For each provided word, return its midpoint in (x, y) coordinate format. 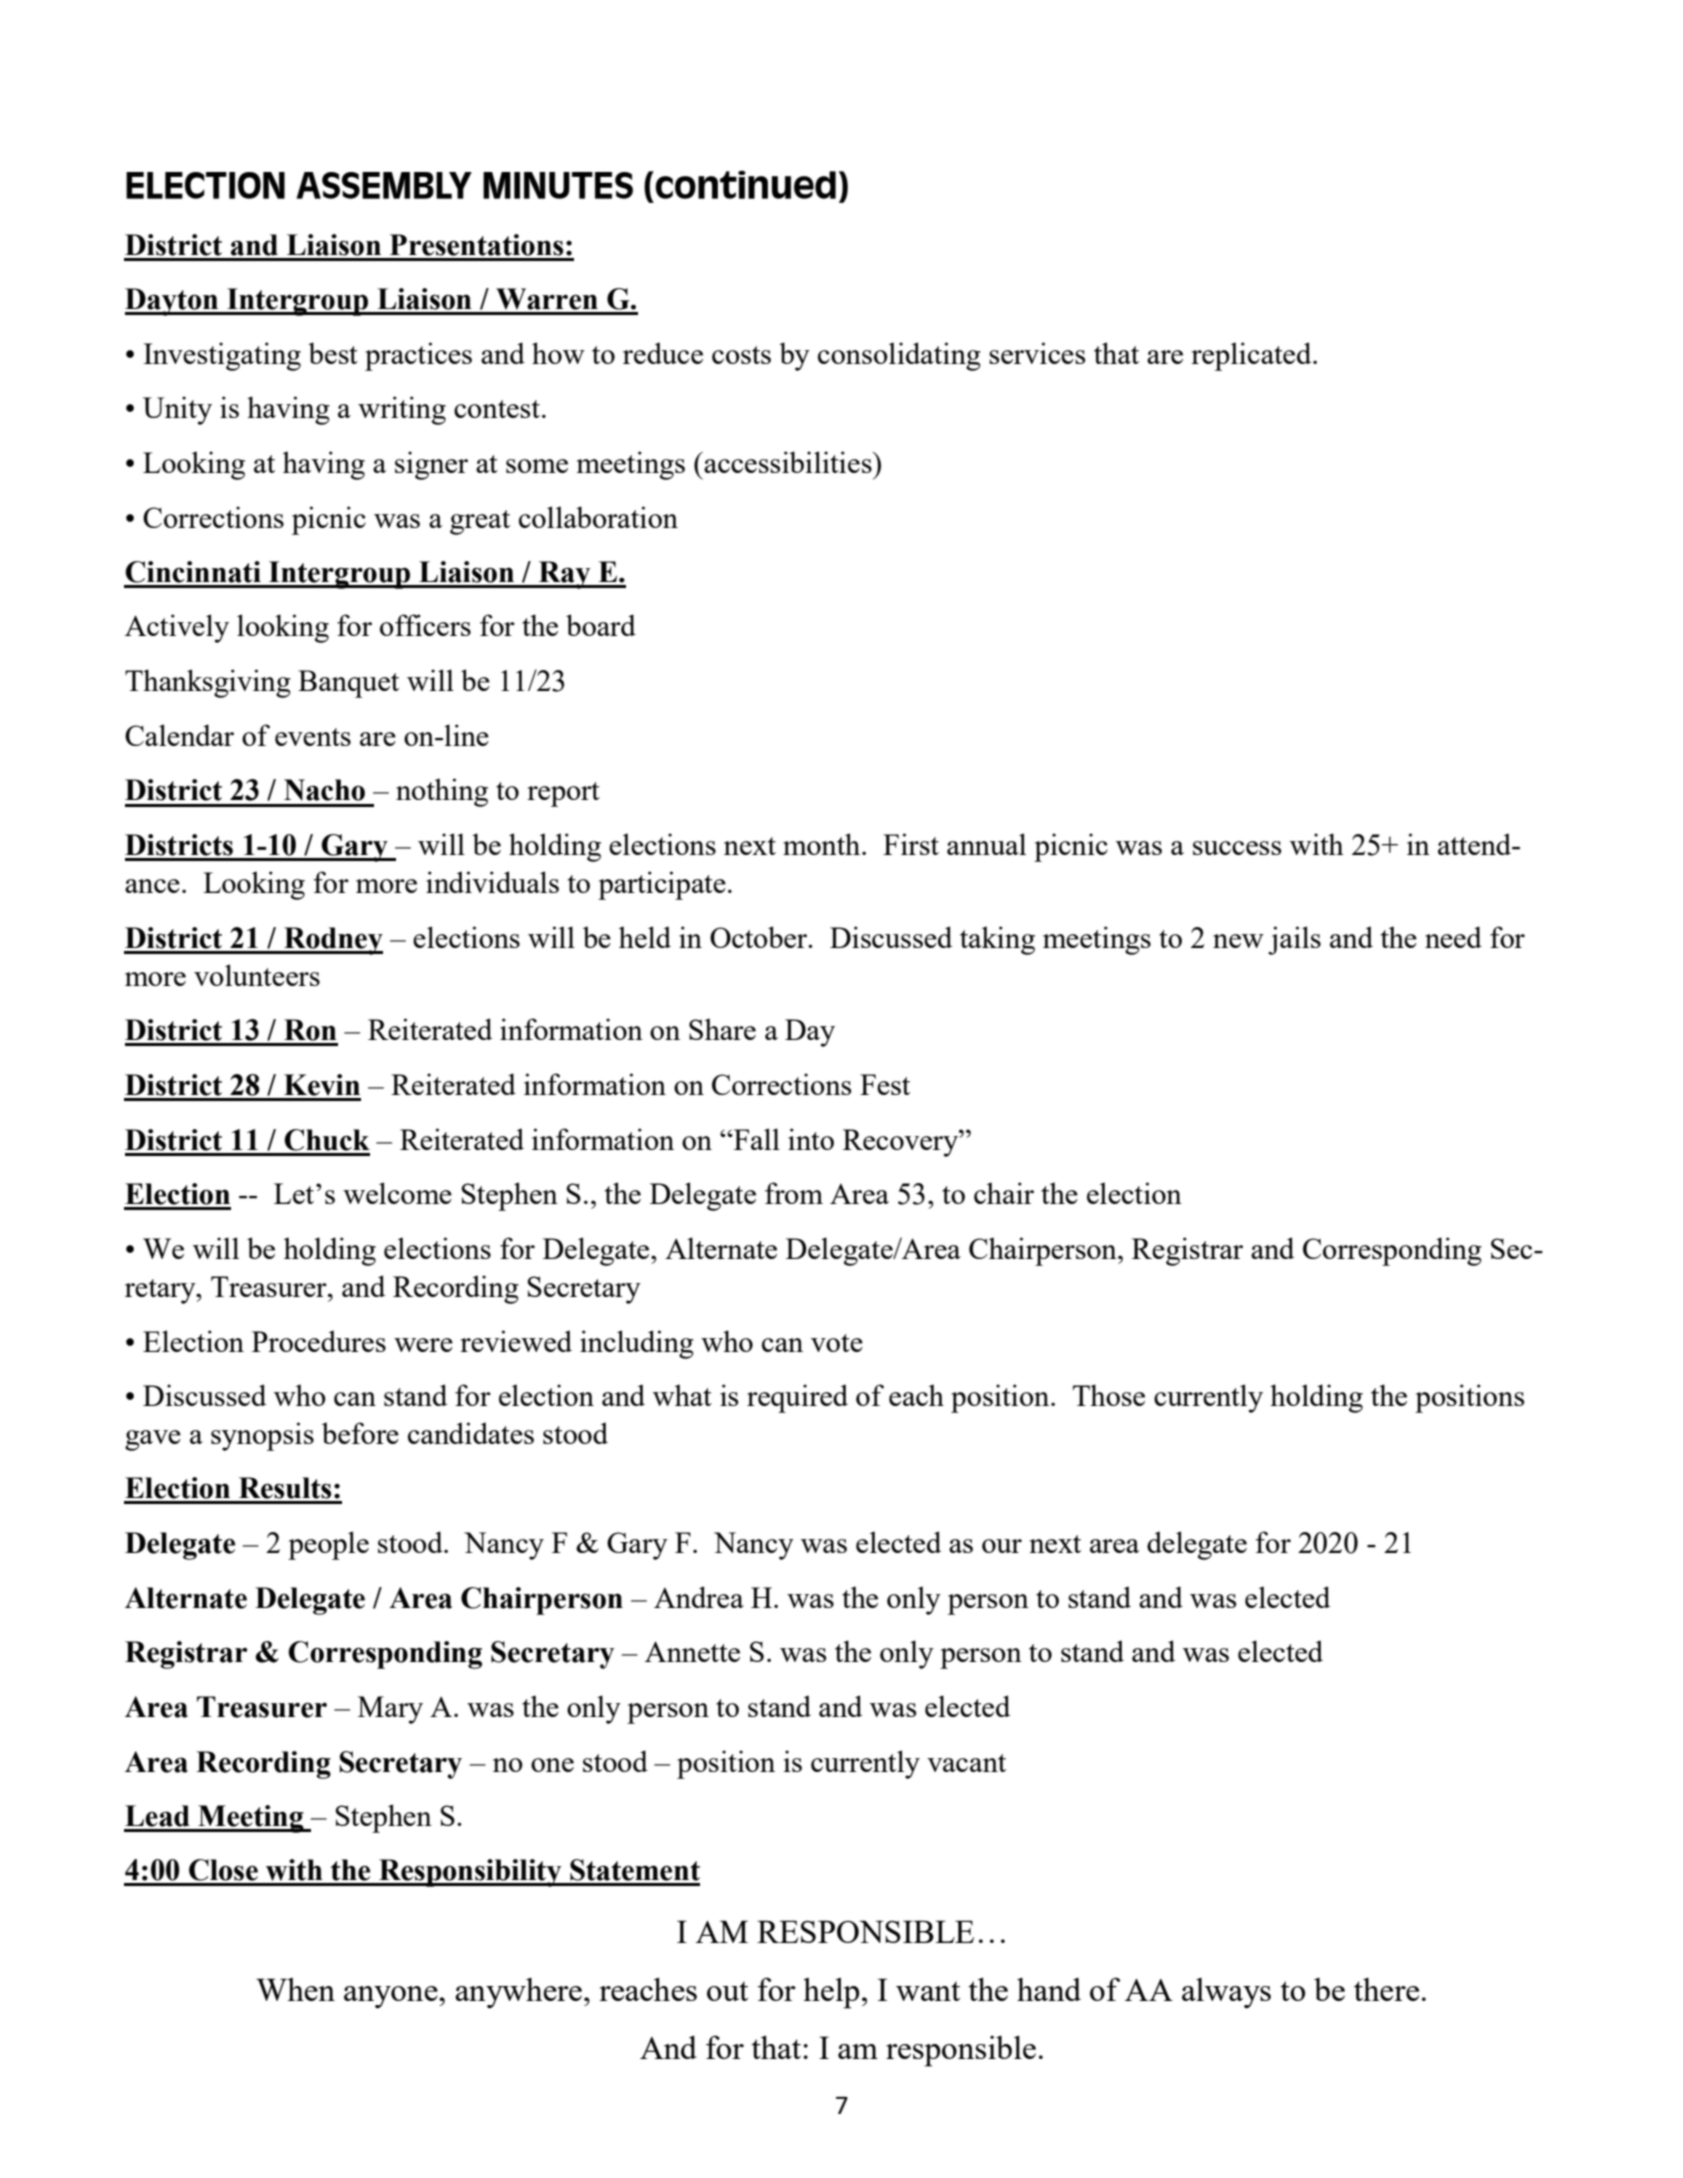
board (601, 625)
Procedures (319, 1341)
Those (1109, 1395)
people (328, 1545)
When (295, 1989)
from (794, 1193)
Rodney (332, 941)
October (760, 937)
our (1002, 1546)
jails (1294, 940)
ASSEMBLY (384, 185)
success (1237, 848)
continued (745, 185)
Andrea (699, 1597)
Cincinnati (193, 572)
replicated (1252, 356)
